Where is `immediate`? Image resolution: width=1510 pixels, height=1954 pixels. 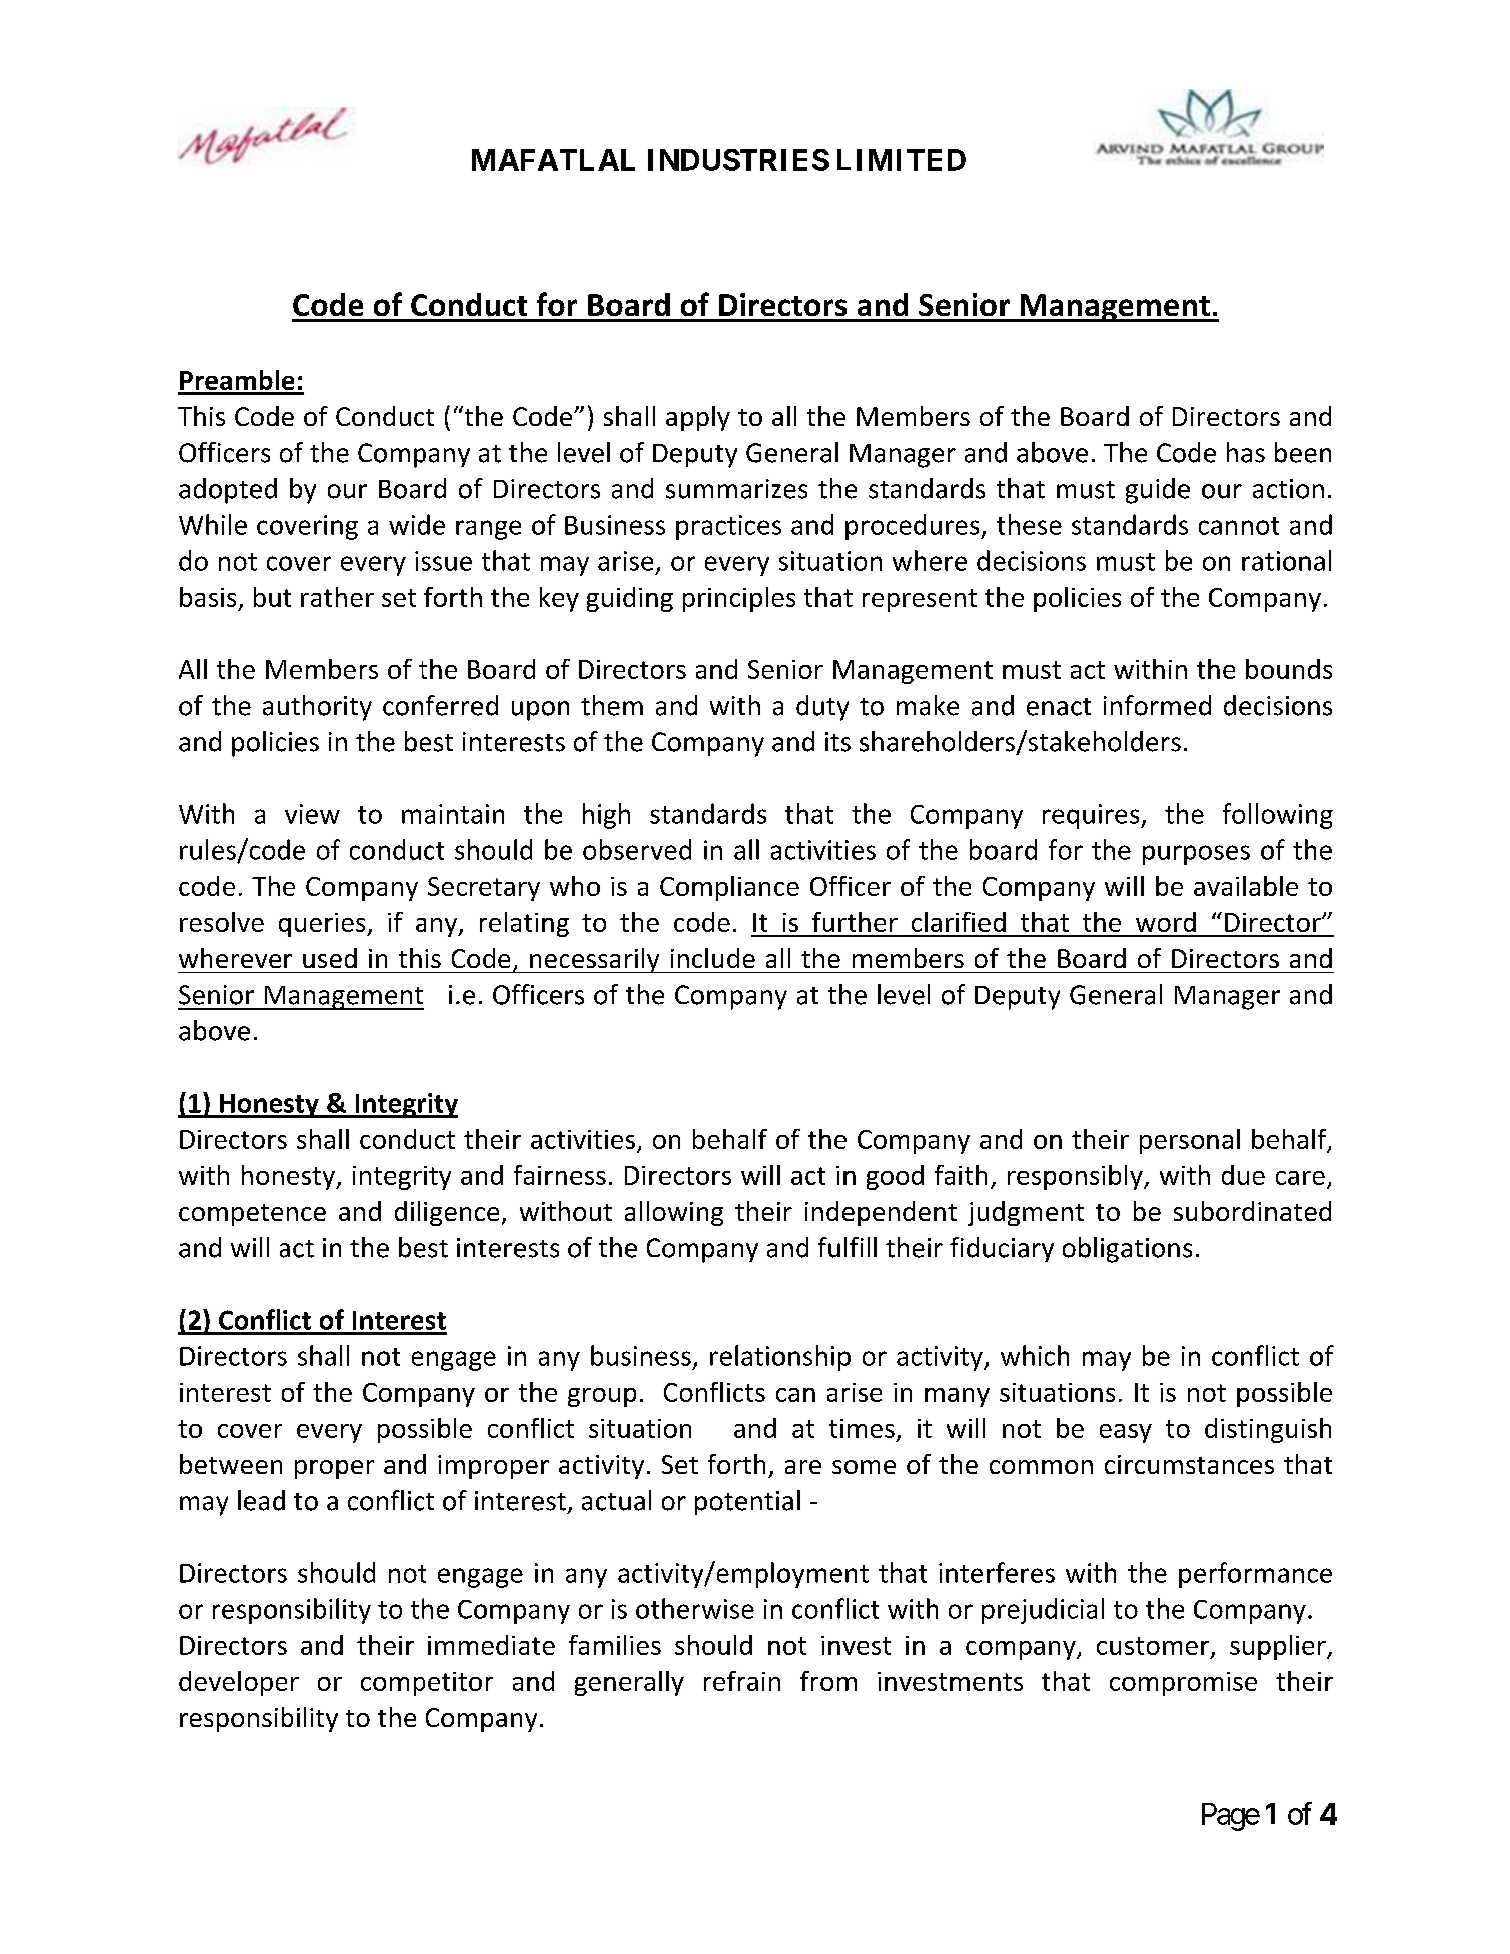 immediate is located at coordinates (491, 1645).
